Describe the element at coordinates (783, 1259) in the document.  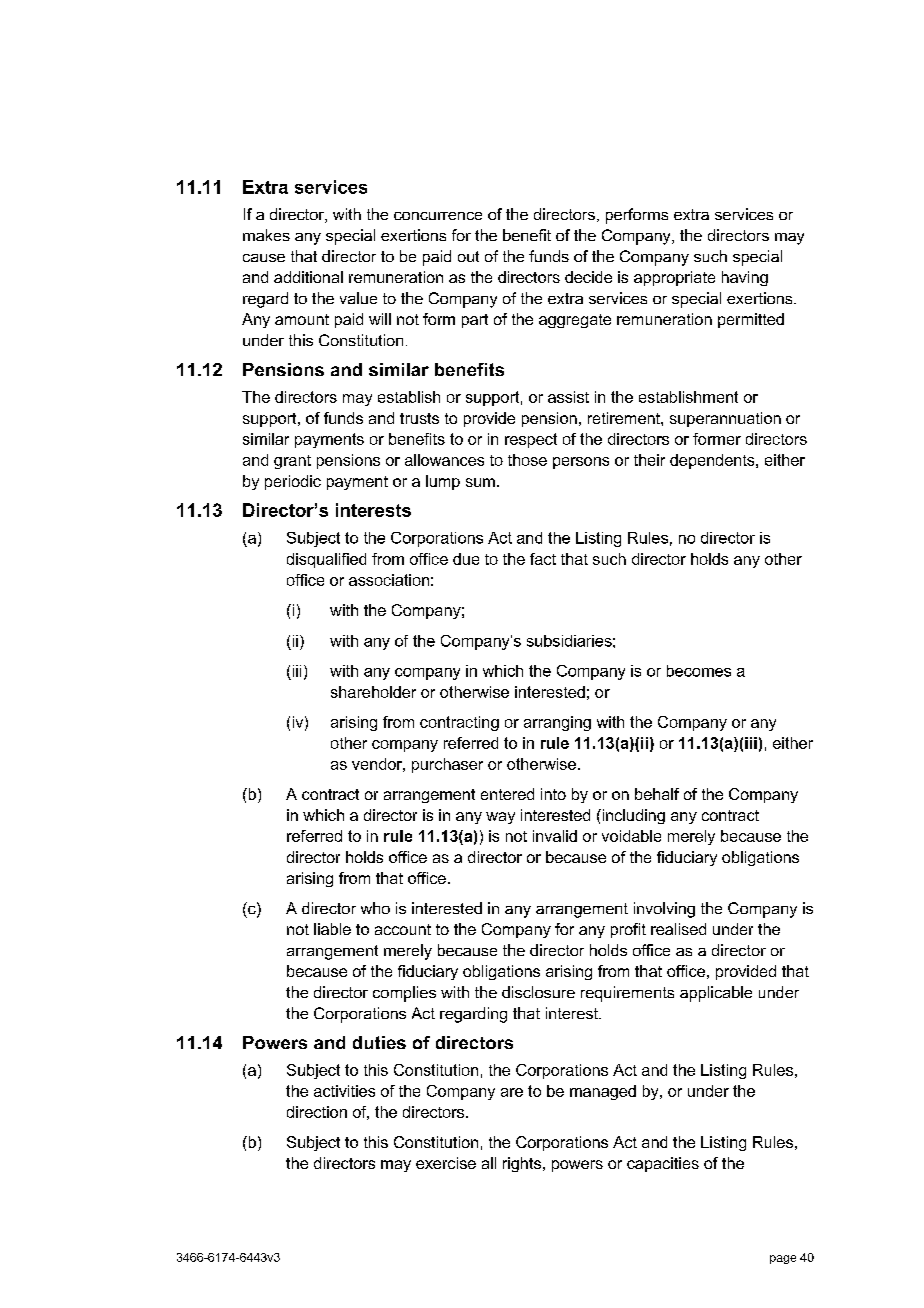
I see `page` at that location.
